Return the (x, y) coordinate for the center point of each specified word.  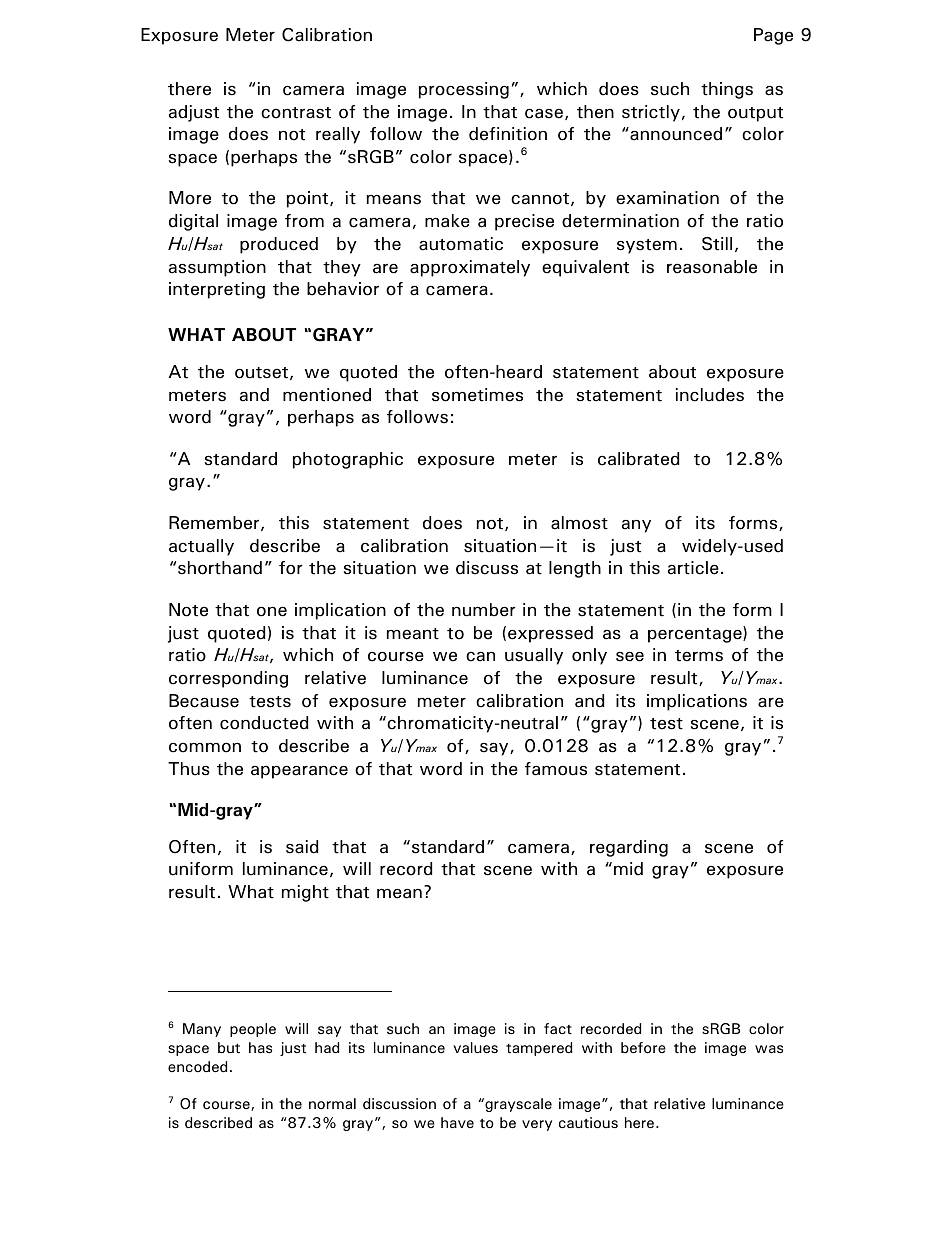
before (643, 1048)
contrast (296, 113)
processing (464, 90)
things (727, 90)
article (693, 568)
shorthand (220, 568)
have (457, 1122)
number (484, 610)
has (260, 1047)
